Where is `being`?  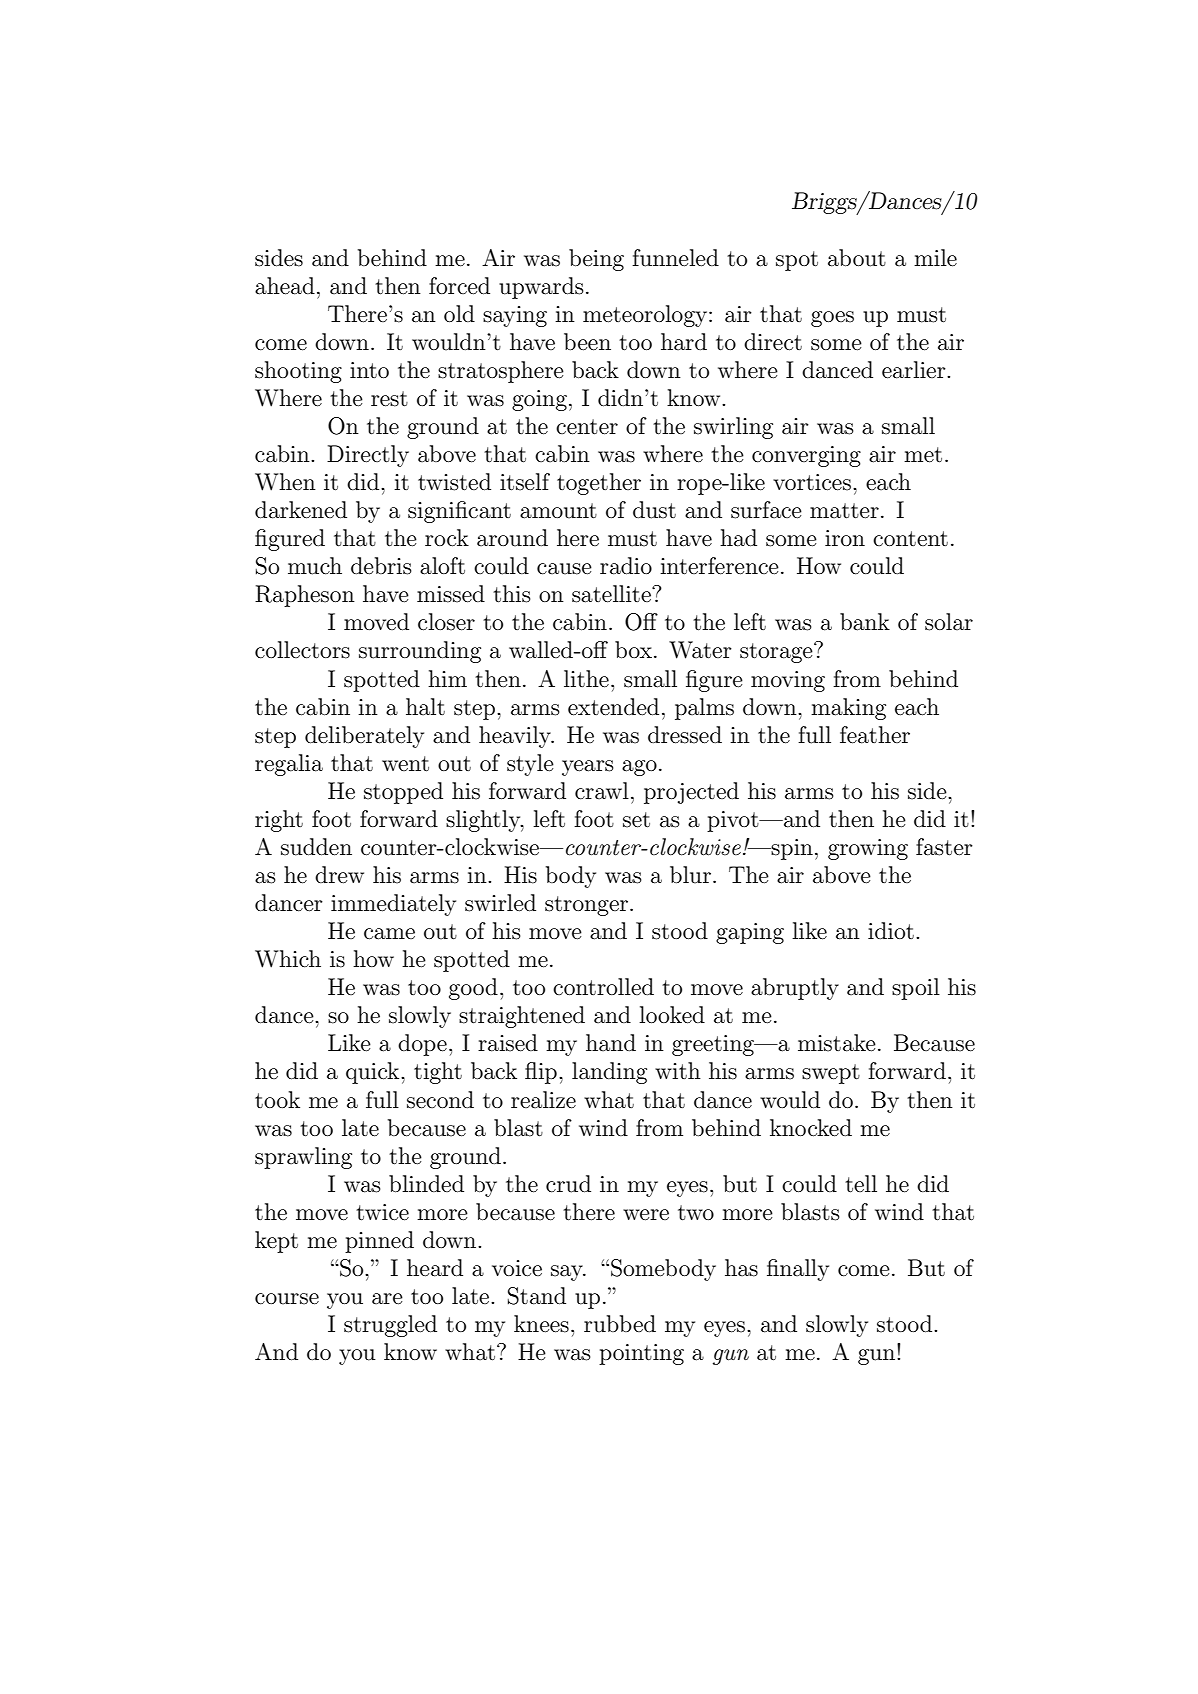 being is located at coordinates (596, 260).
